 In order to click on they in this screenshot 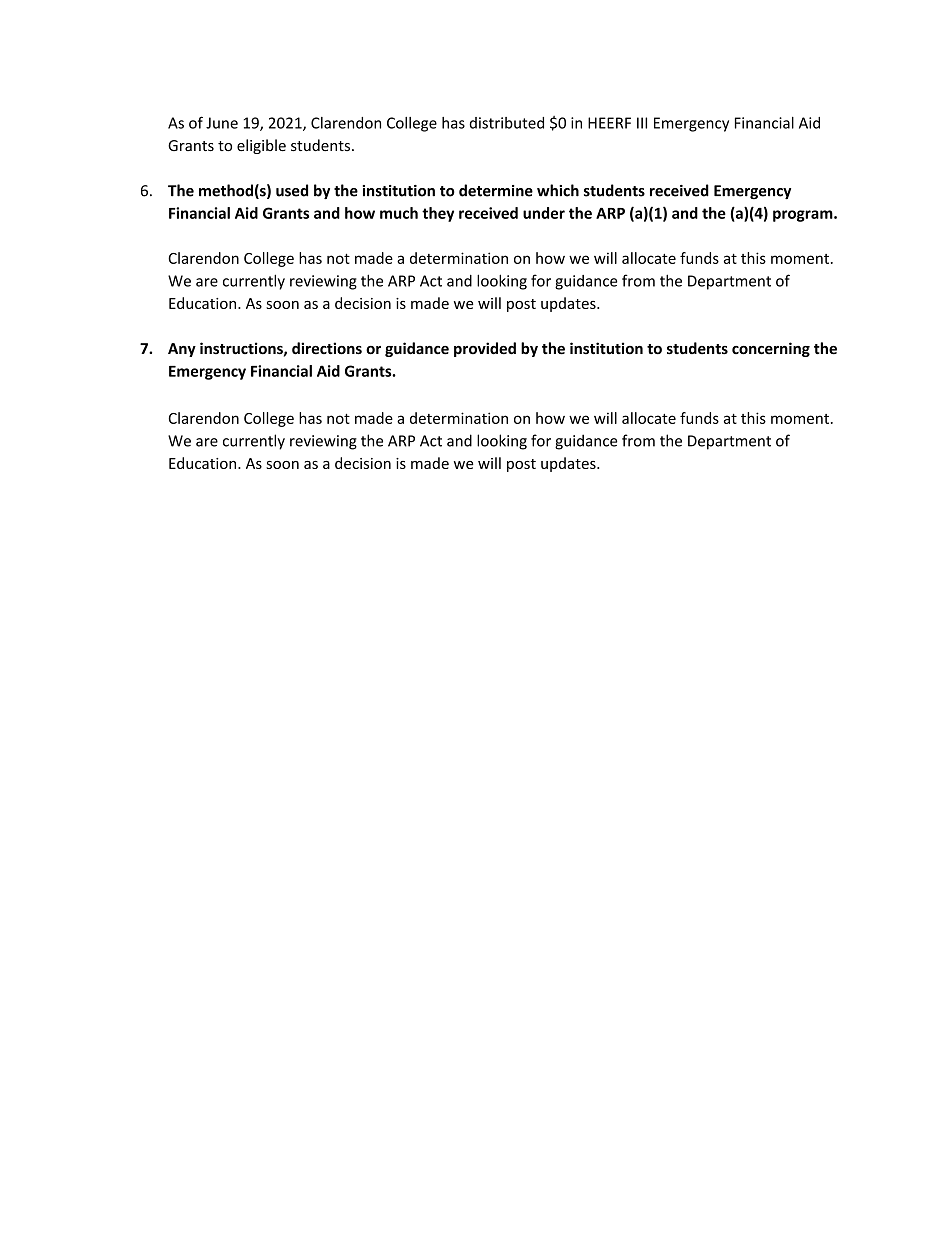, I will do `click(438, 214)`.
